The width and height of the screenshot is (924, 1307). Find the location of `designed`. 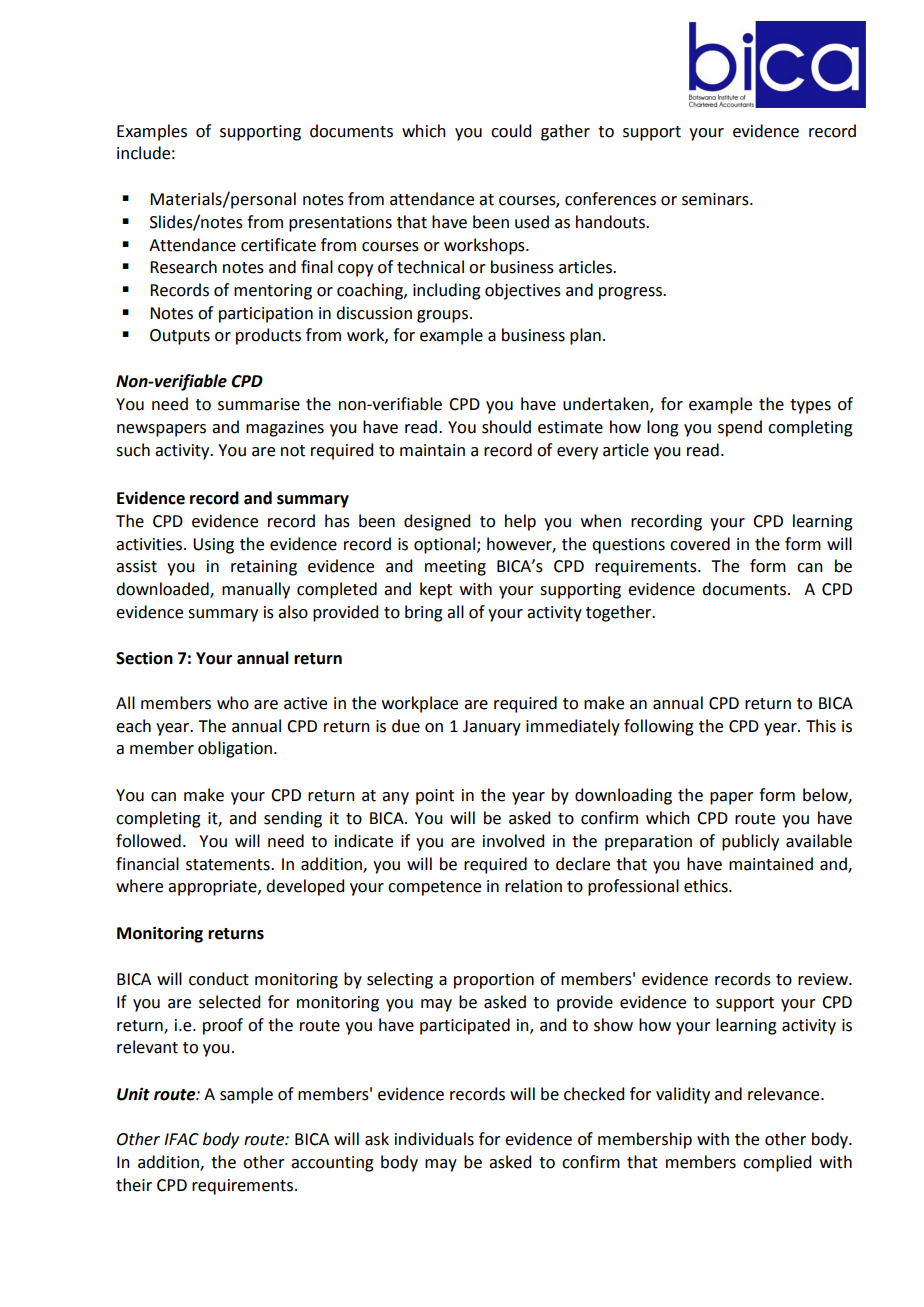

designed is located at coordinates (437, 522).
